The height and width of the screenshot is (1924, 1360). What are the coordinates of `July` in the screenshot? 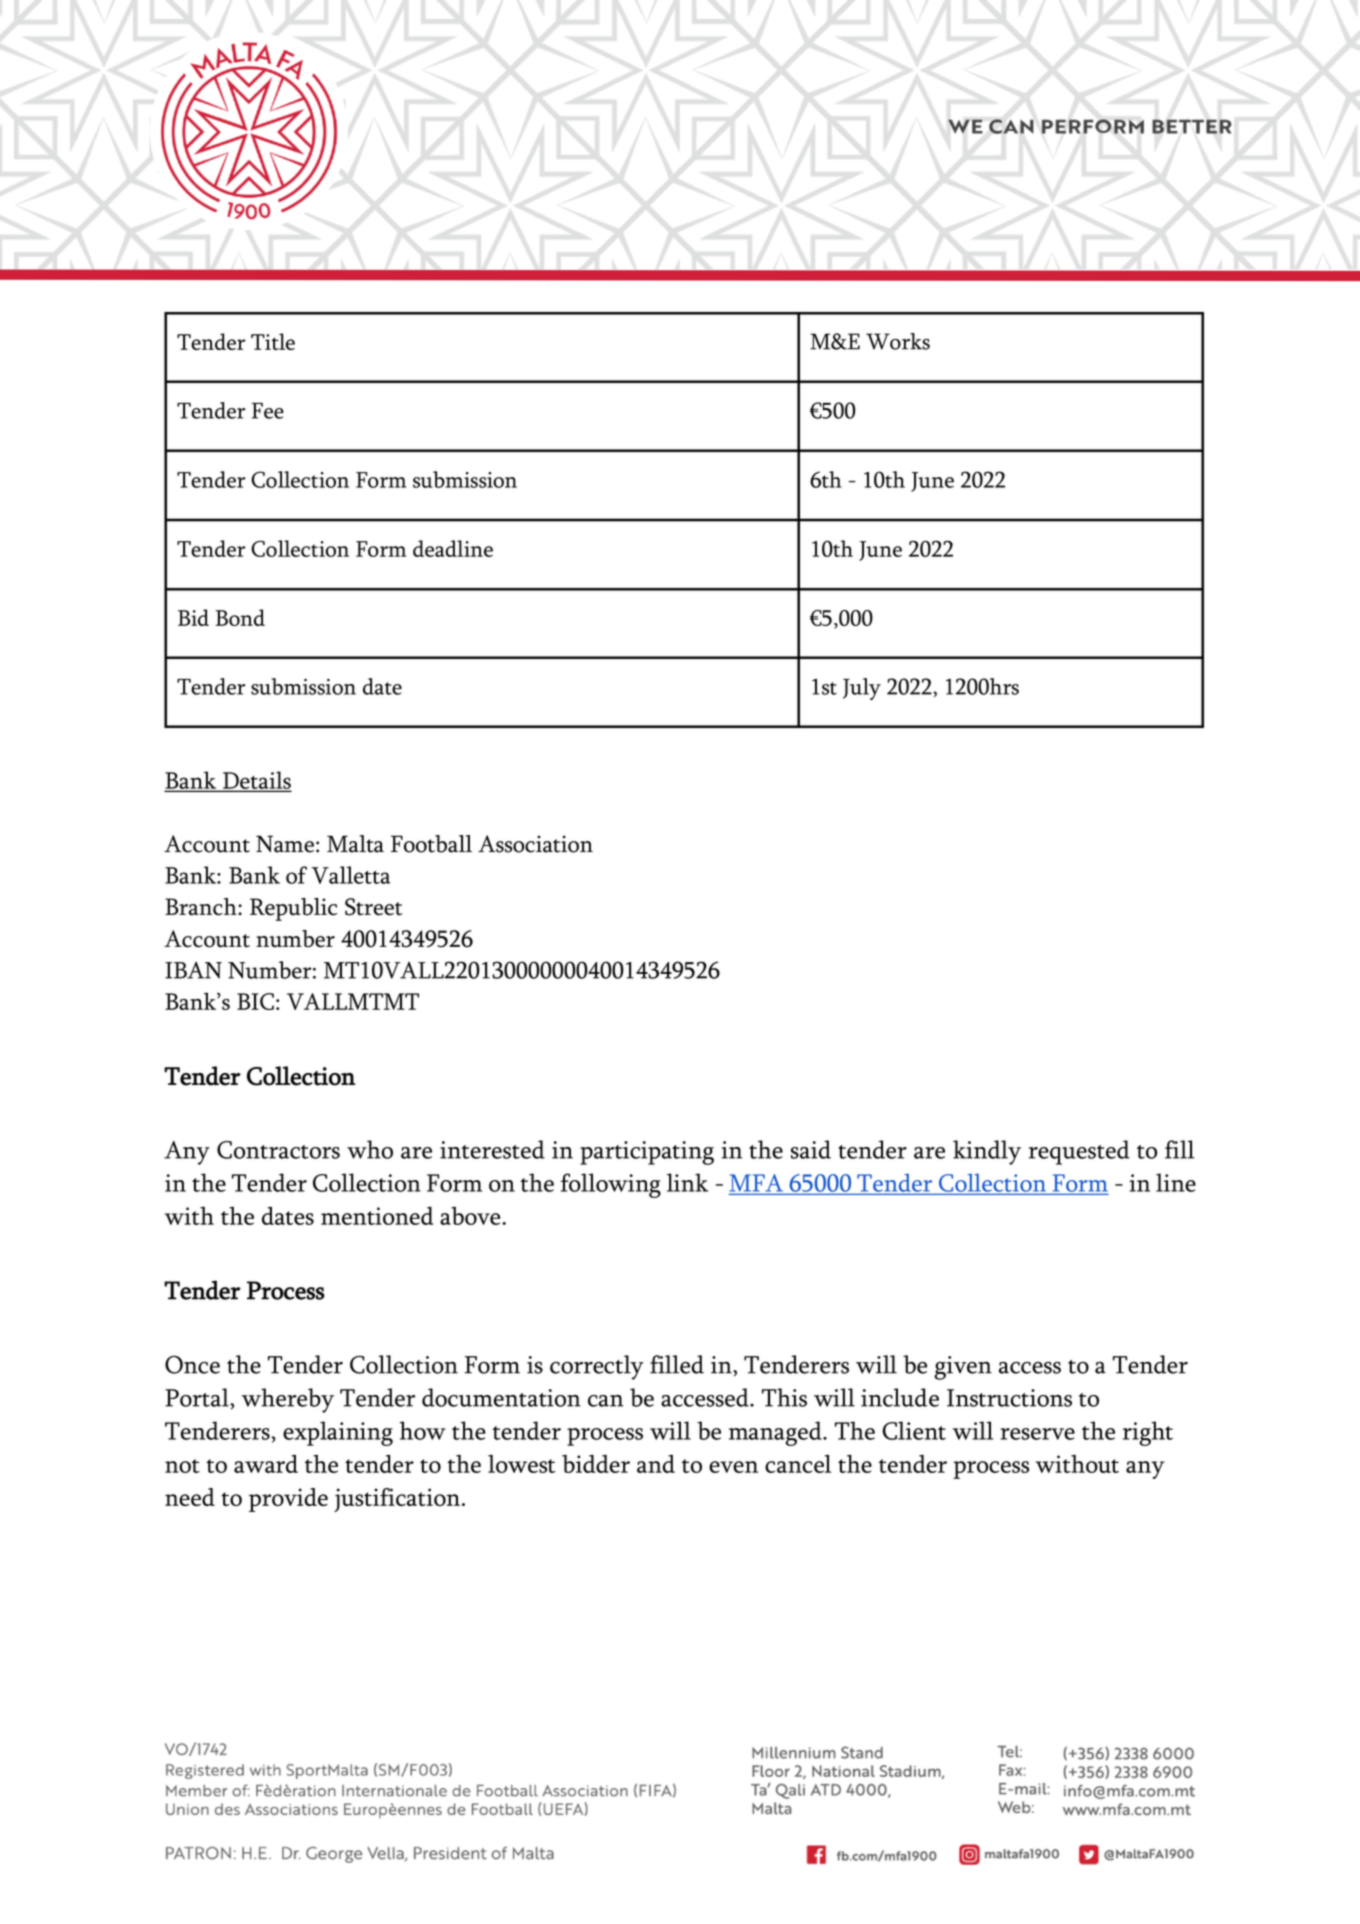 It's located at (862, 689).
